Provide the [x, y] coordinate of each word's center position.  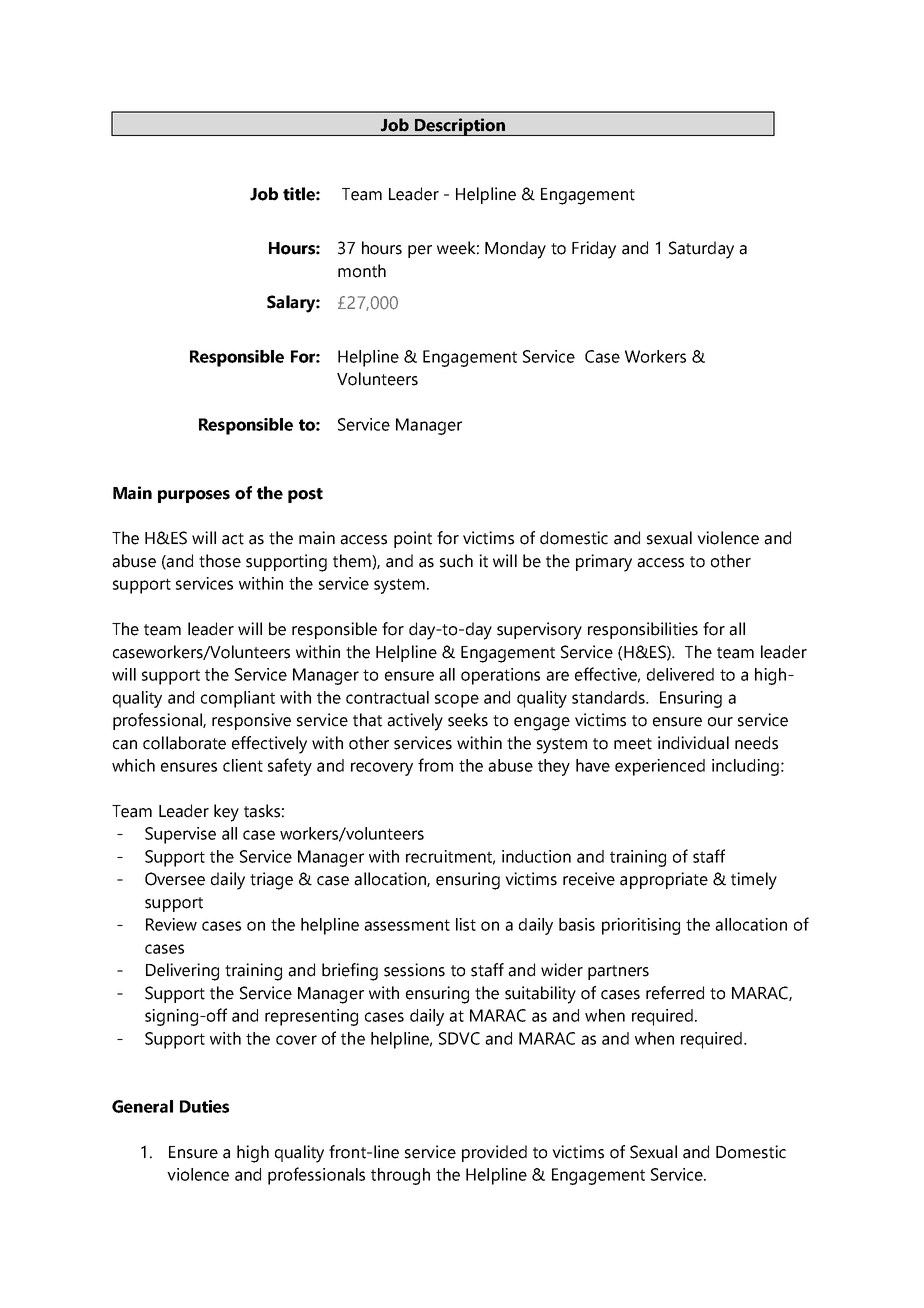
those [220, 561]
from [435, 765]
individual [693, 743]
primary [604, 563]
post [305, 495]
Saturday [701, 250]
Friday [594, 250]
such [456, 561]
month [362, 271]
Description [460, 127]
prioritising [641, 926]
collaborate [184, 743]
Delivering [182, 972]
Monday [515, 250]
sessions [414, 970]
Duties [204, 1106]
